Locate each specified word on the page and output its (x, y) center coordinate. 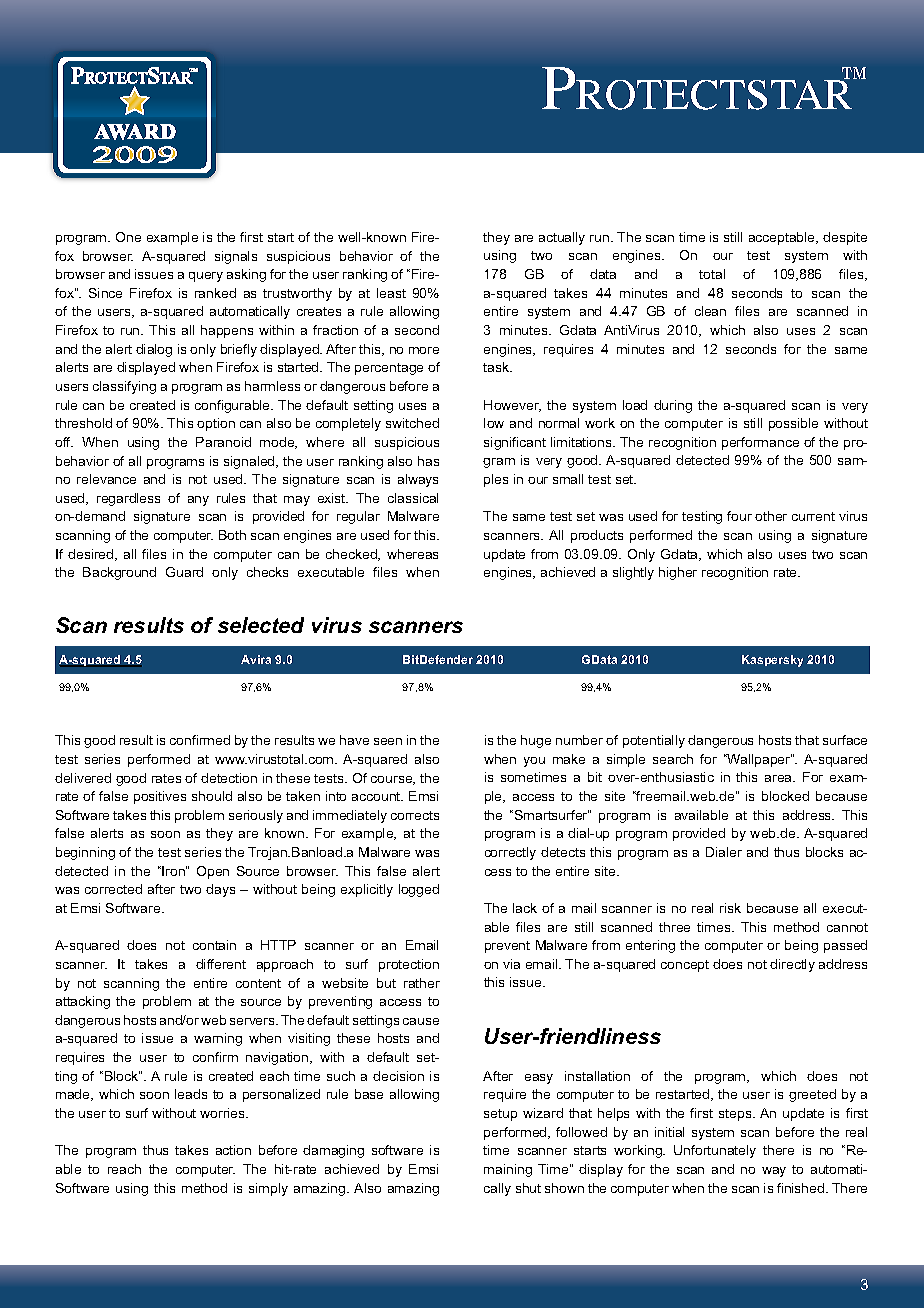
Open (213, 872)
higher (678, 573)
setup (500, 1115)
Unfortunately (715, 1151)
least (391, 293)
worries (224, 1113)
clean (710, 311)
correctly (510, 853)
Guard (184, 572)
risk (730, 908)
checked (352, 555)
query (206, 277)
